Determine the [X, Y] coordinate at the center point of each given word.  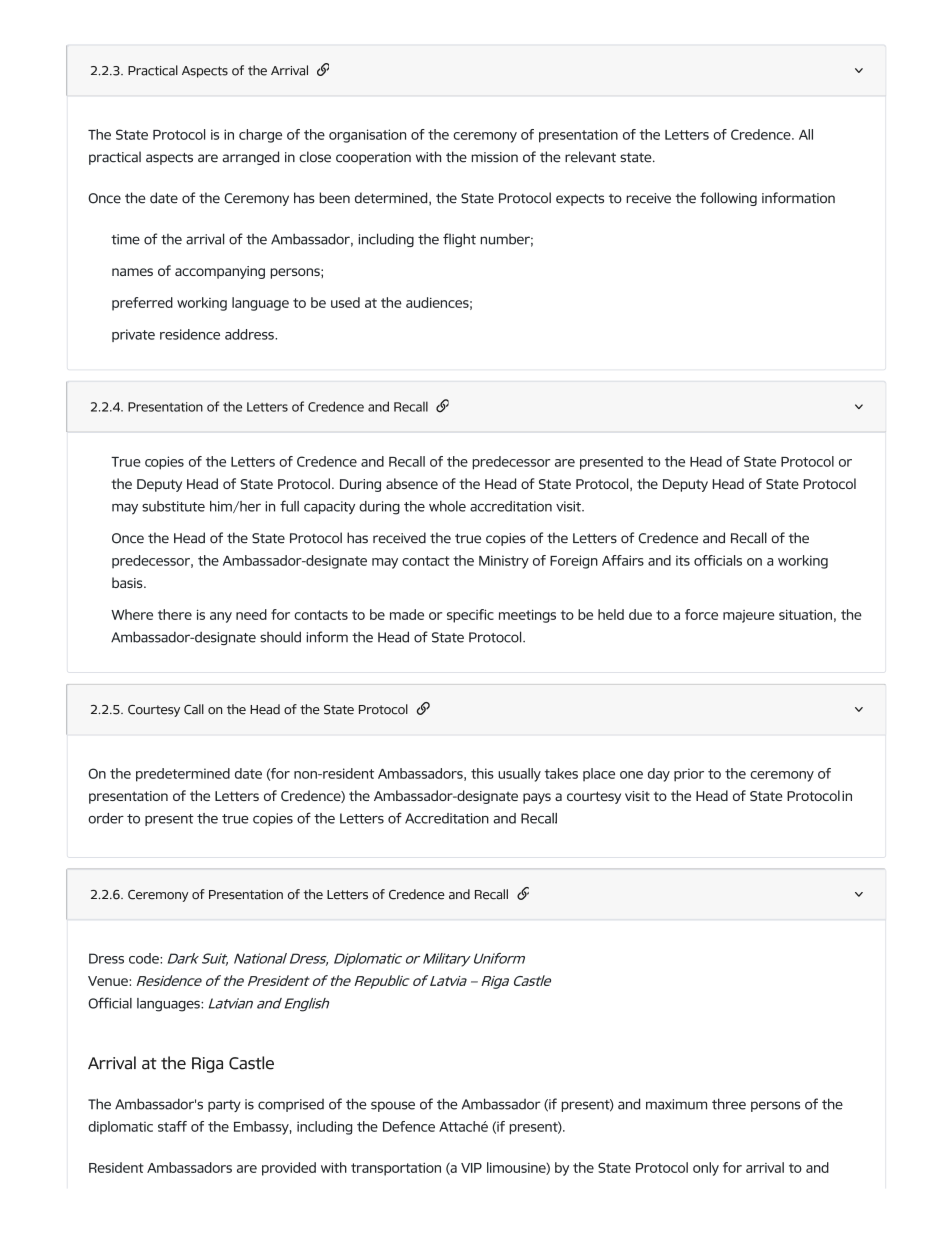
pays [537, 798]
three [729, 1104]
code [145, 958]
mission [494, 157]
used [345, 302]
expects [580, 200]
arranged [251, 158]
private [133, 335]
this [482, 773]
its [683, 560]
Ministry [504, 562]
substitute [173, 506]
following [728, 199]
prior [689, 775]
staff [172, 1126]
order [106, 818]
